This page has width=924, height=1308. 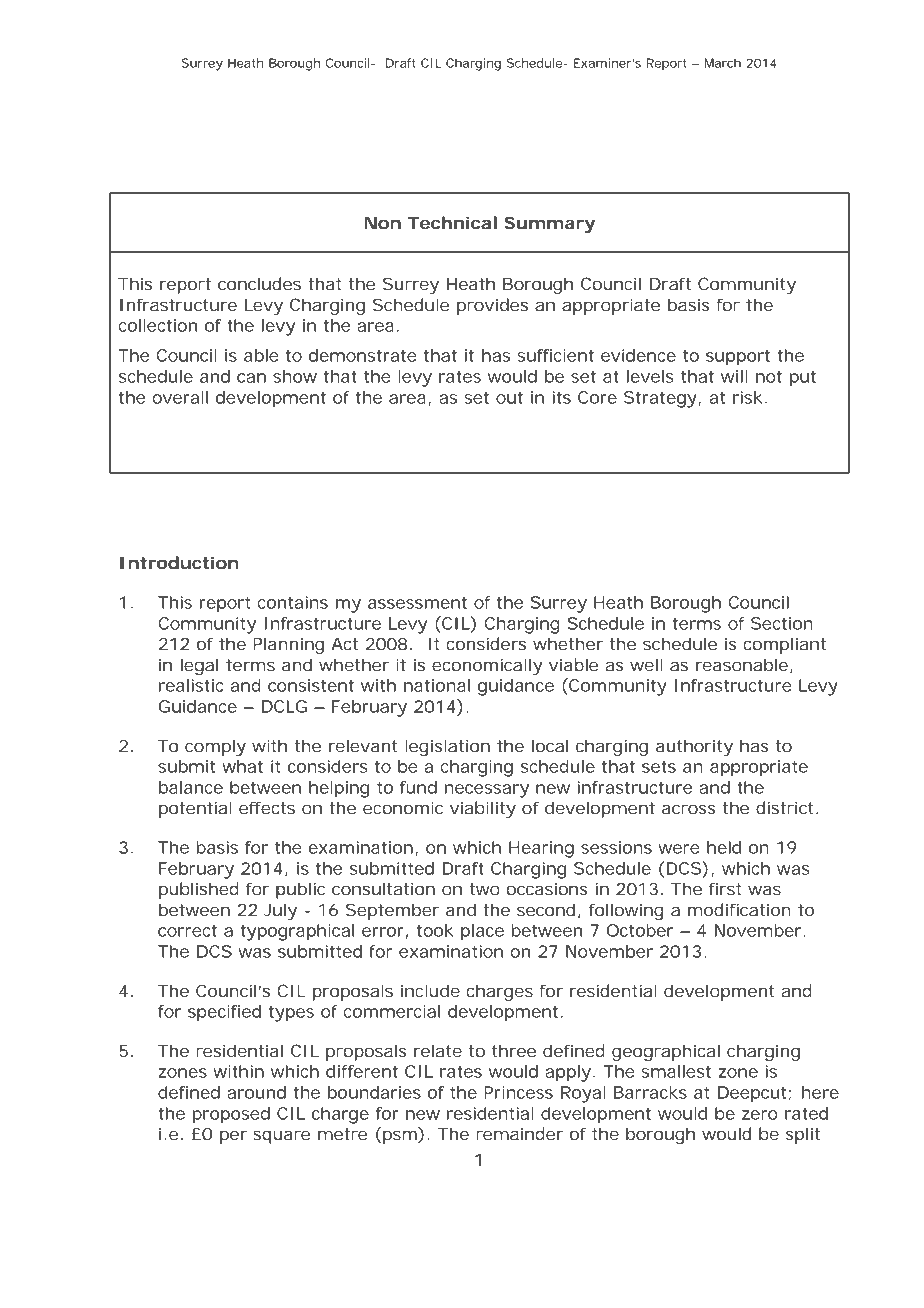 I want to click on Summary, so click(x=549, y=224).
